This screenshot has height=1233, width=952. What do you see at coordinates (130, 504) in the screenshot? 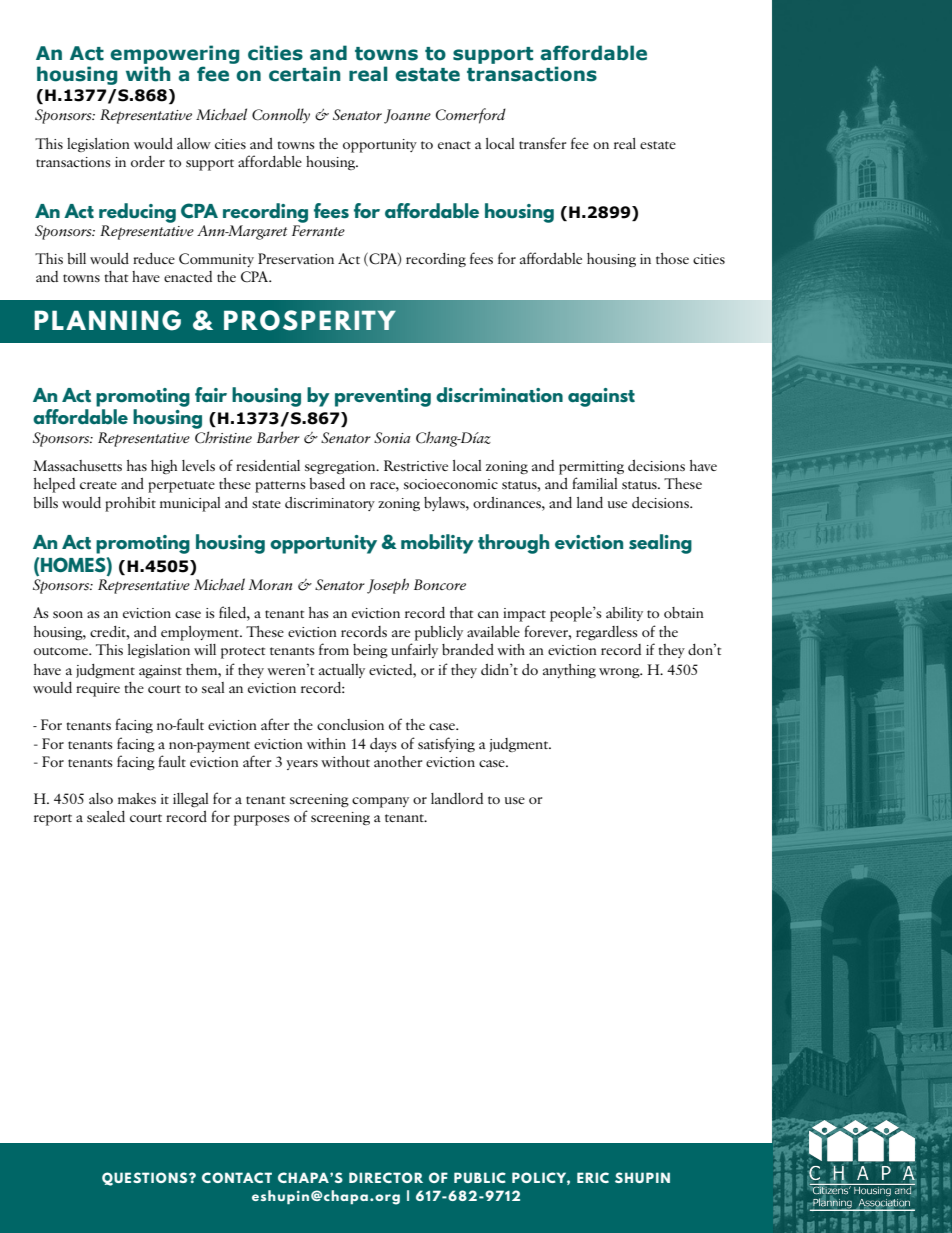
I see `prohibit` at bounding box center [130, 504].
